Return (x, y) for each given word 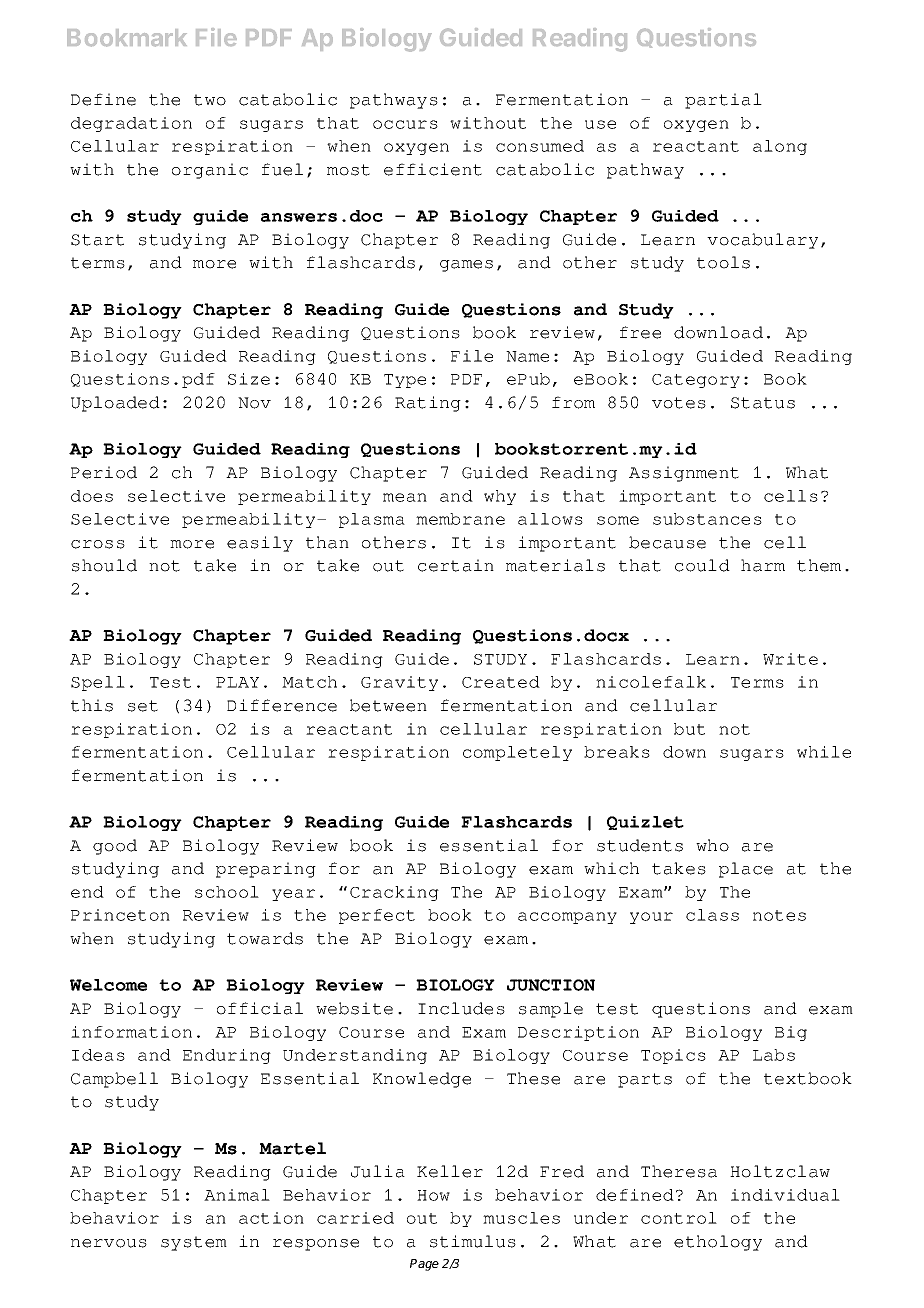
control (679, 1218)
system (194, 1243)
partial (723, 101)
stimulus (473, 1241)
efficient (433, 169)
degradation (131, 124)
